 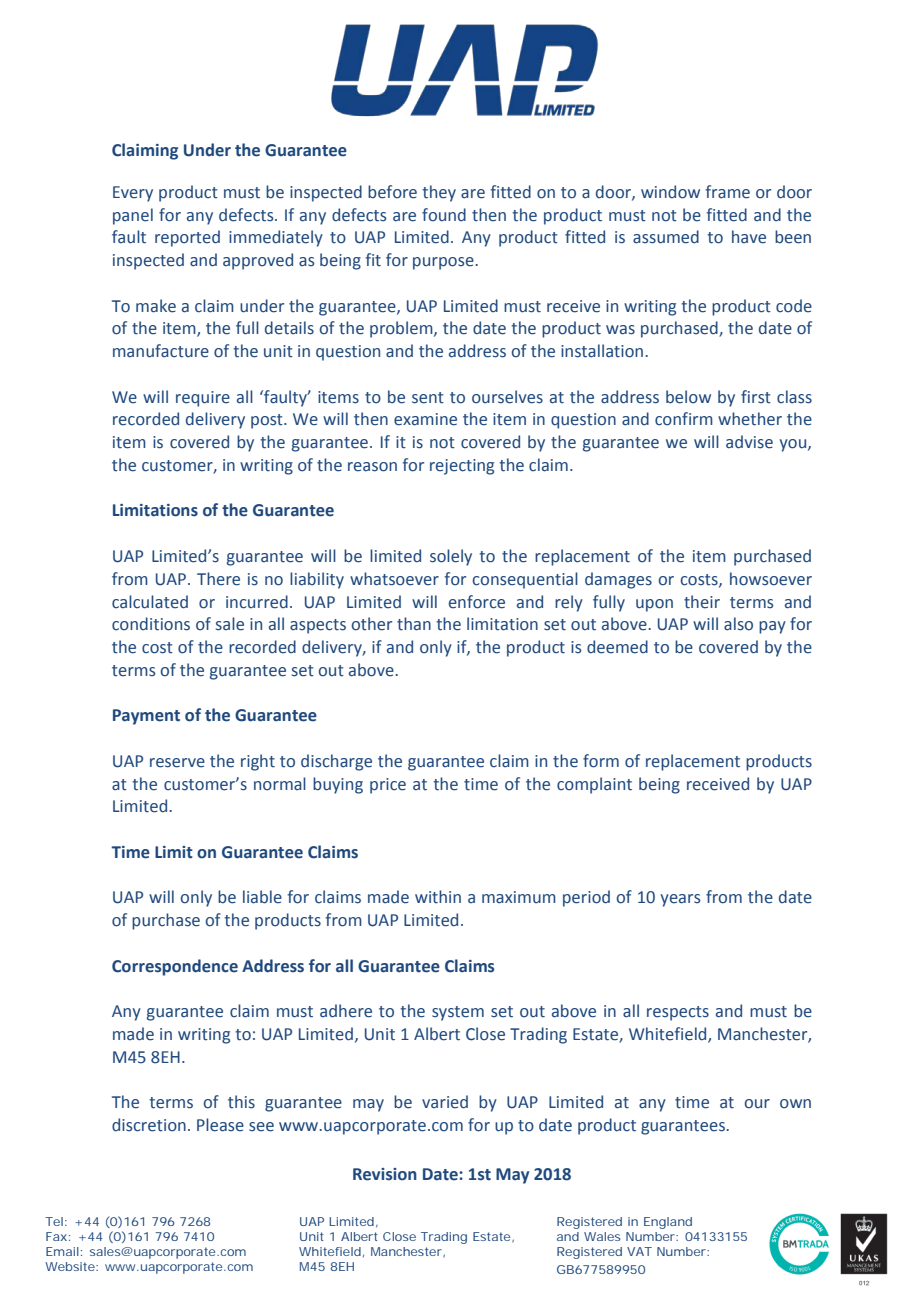 I want to click on assumed, so click(x=666, y=237).
